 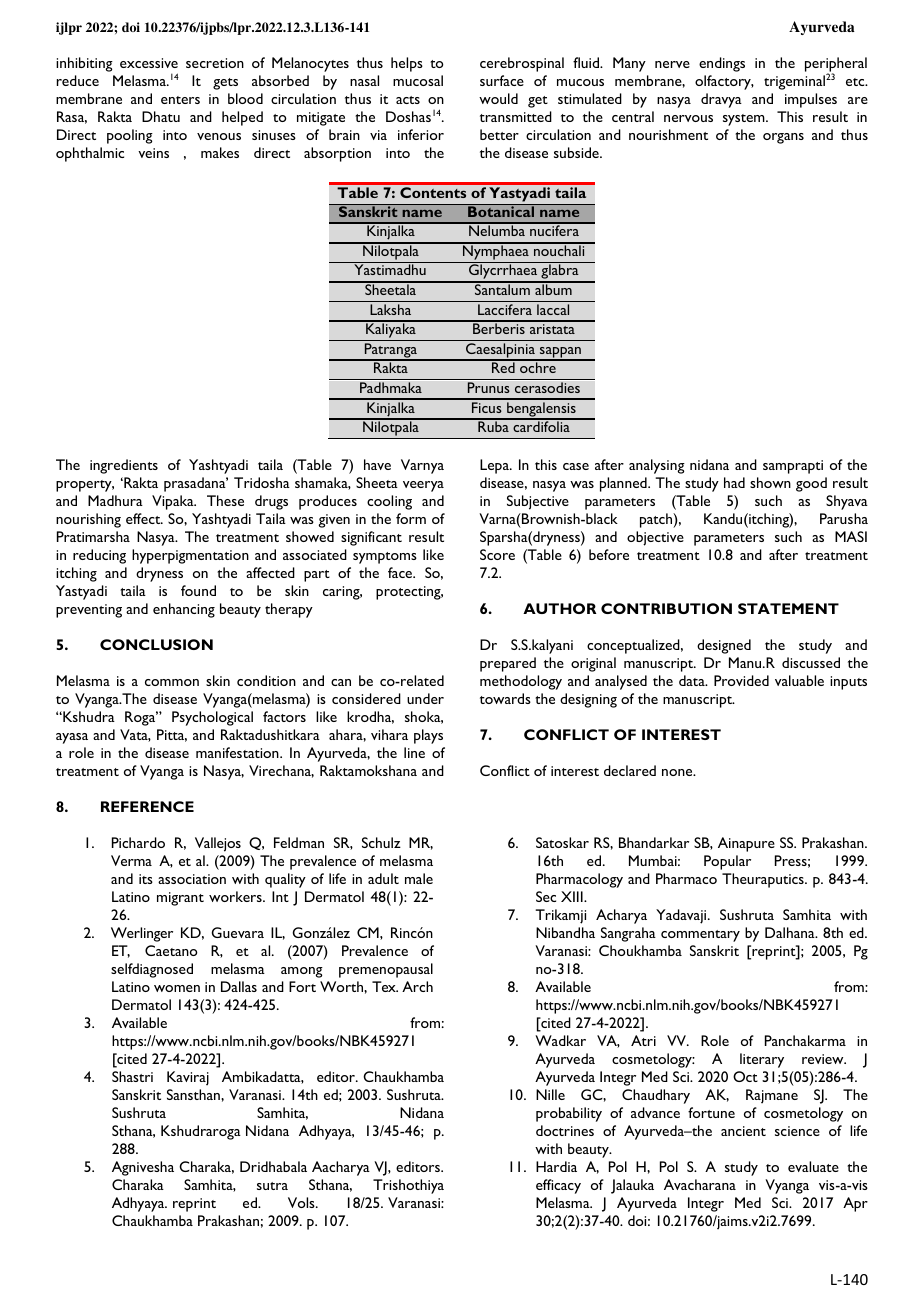 What do you see at coordinates (156, 644) in the document?
I see `CONCLUSION` at bounding box center [156, 644].
